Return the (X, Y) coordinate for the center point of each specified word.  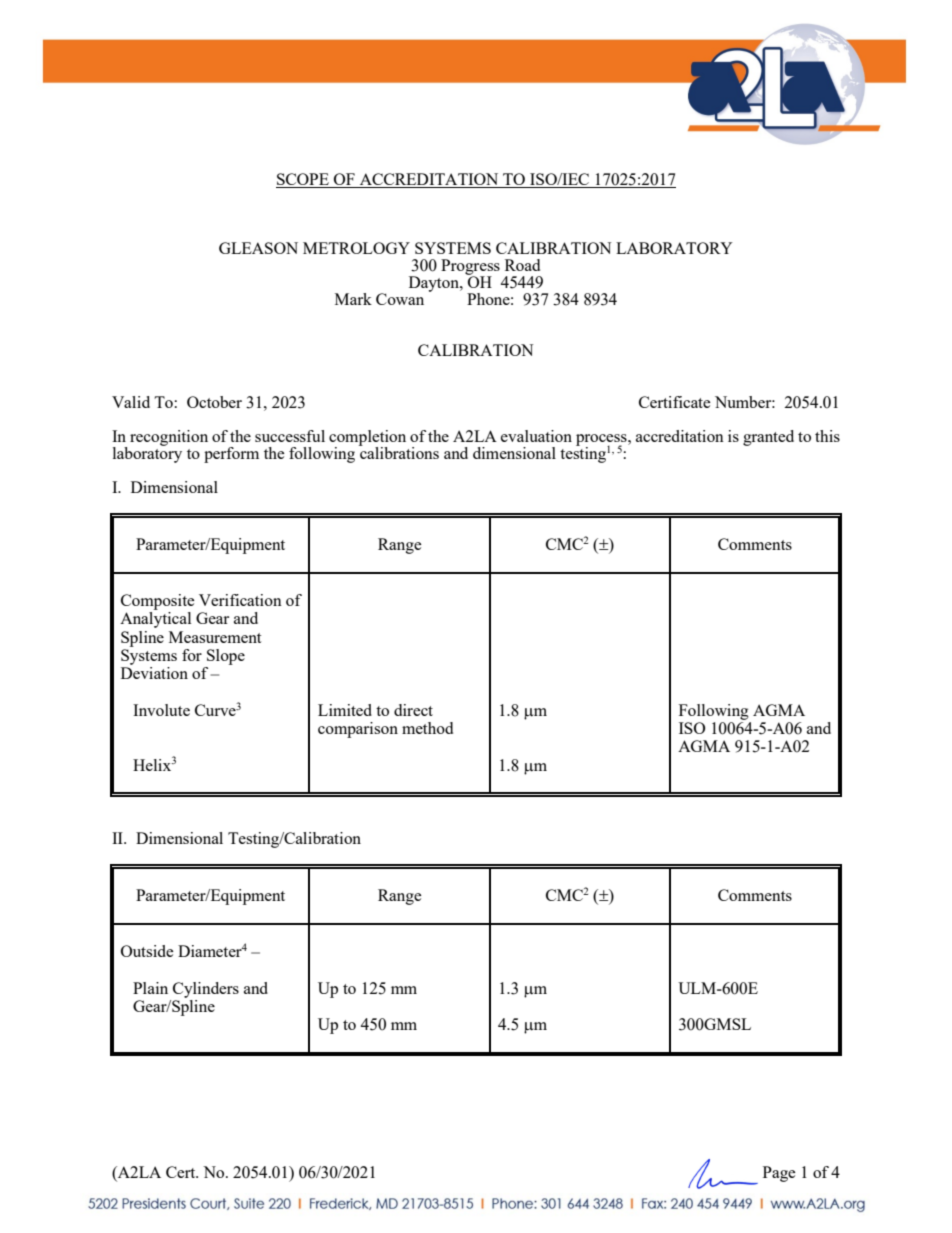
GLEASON (258, 248)
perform (231, 455)
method (427, 728)
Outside (147, 951)
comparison (358, 730)
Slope (226, 657)
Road (522, 265)
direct (413, 710)
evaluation (536, 436)
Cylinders (206, 990)
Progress (470, 268)
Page (779, 1174)
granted (768, 438)
